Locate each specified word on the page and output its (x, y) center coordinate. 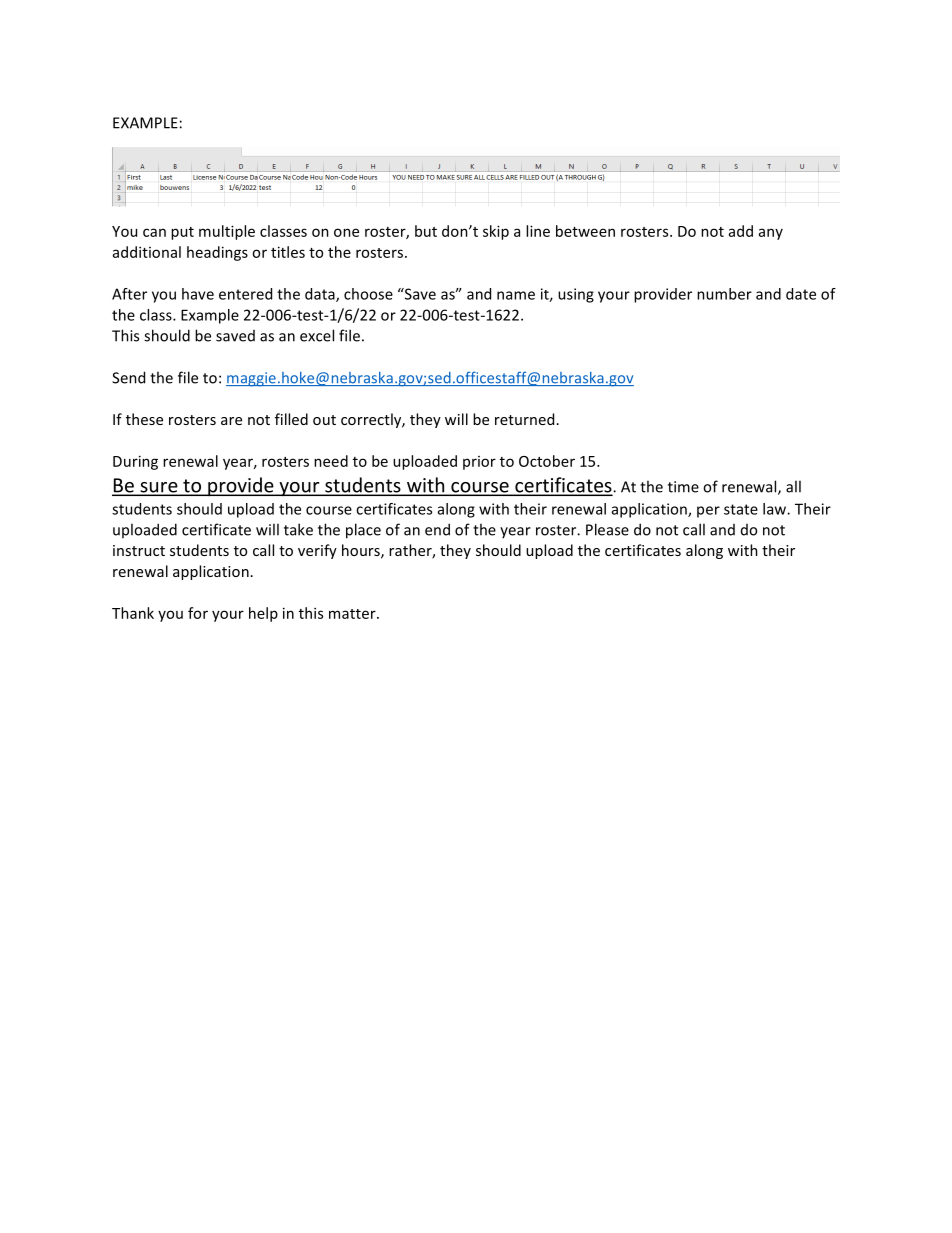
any (771, 234)
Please (607, 529)
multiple (227, 232)
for (198, 613)
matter (353, 614)
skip (496, 232)
